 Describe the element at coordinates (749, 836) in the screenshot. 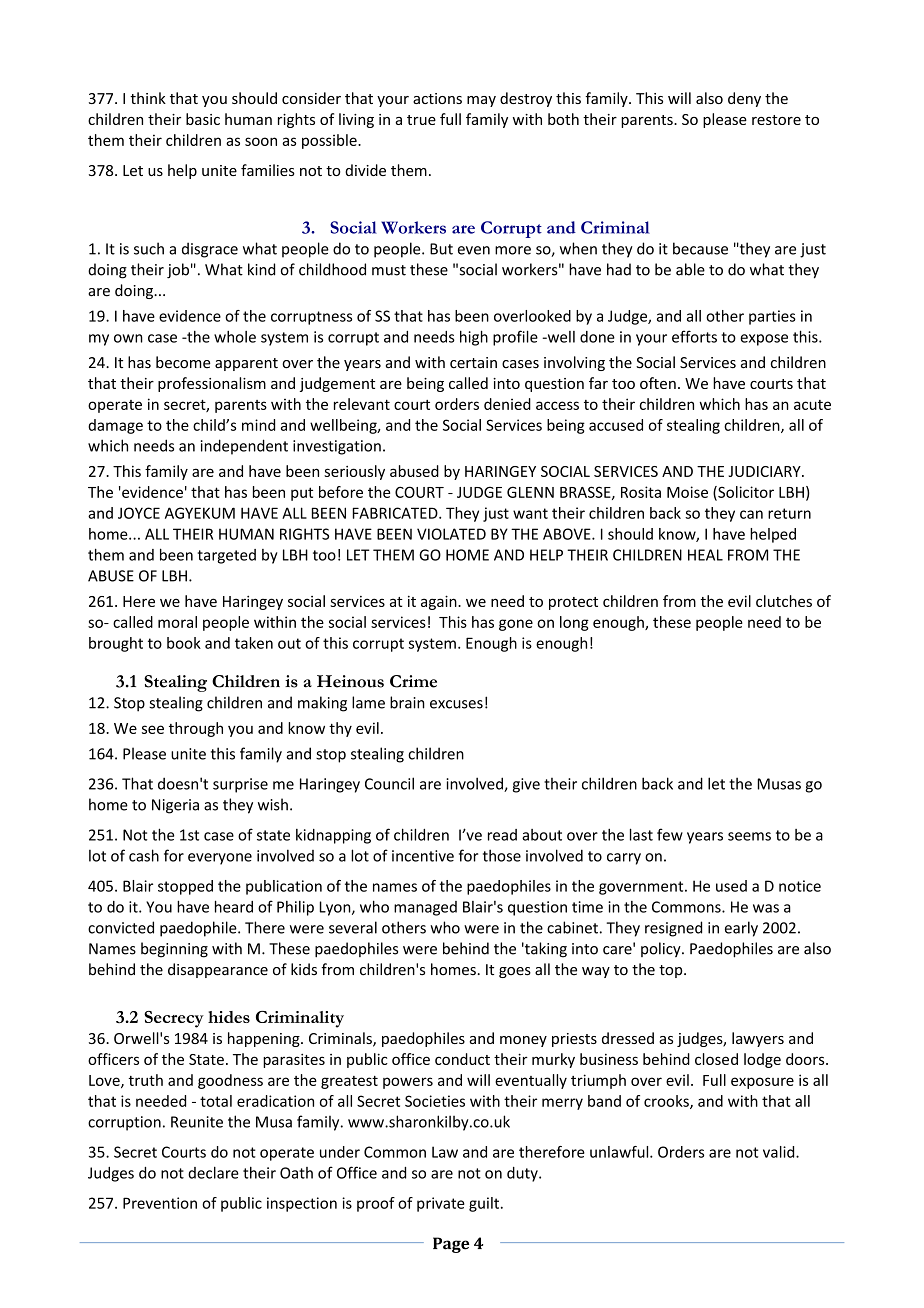

I see `seems` at that location.
